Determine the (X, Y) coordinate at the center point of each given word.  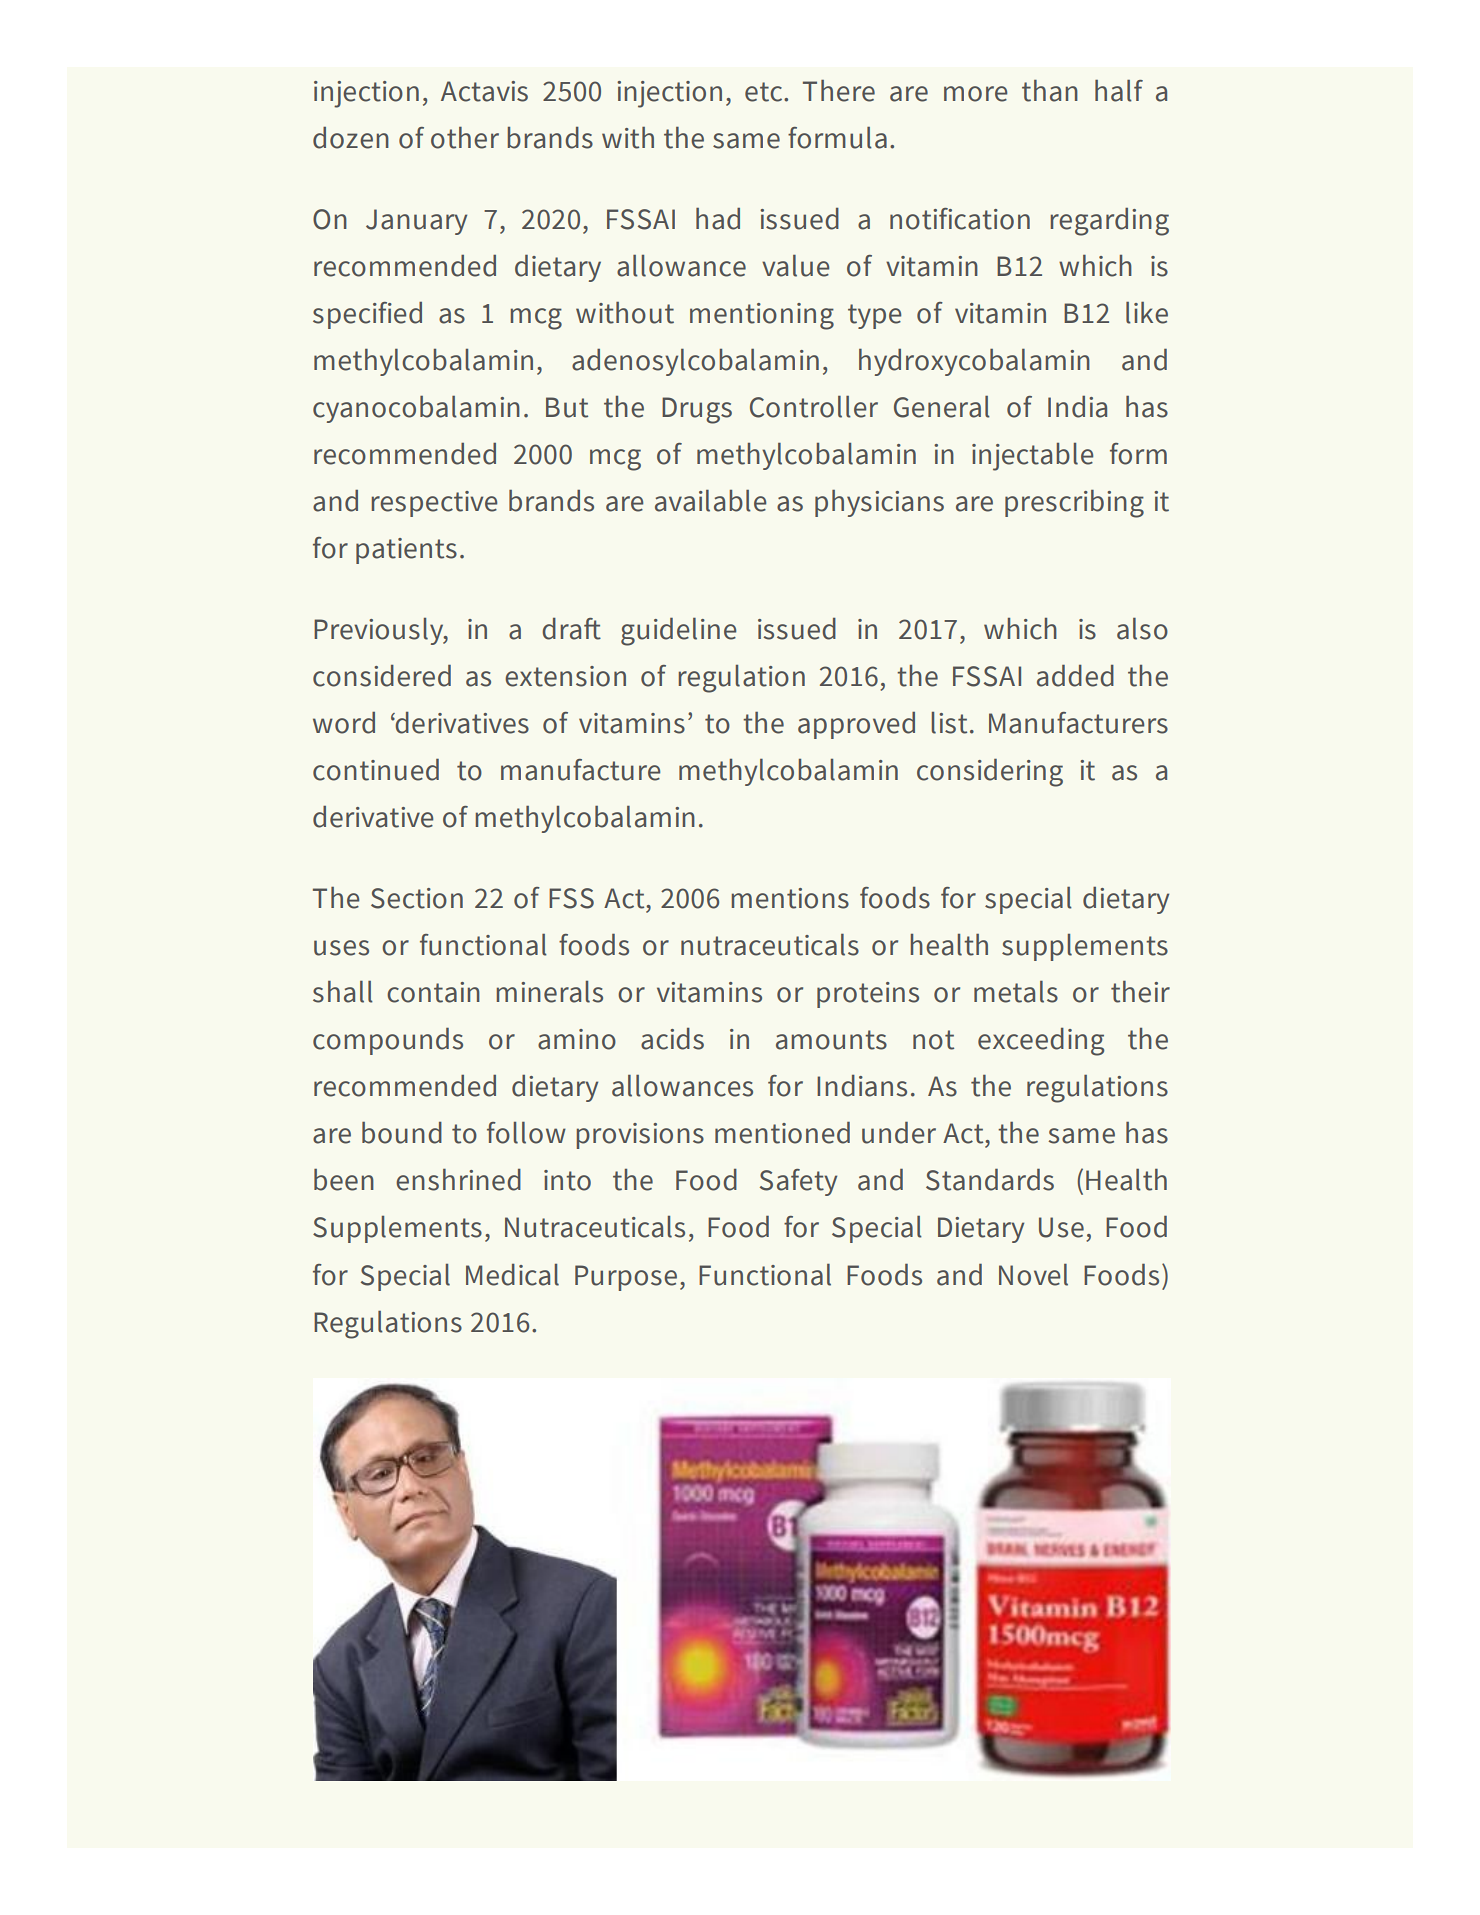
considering (990, 773)
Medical (512, 1275)
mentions (790, 898)
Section (417, 898)
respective (434, 504)
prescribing (1074, 504)
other (465, 138)
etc (765, 92)
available (710, 501)
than (1050, 91)
